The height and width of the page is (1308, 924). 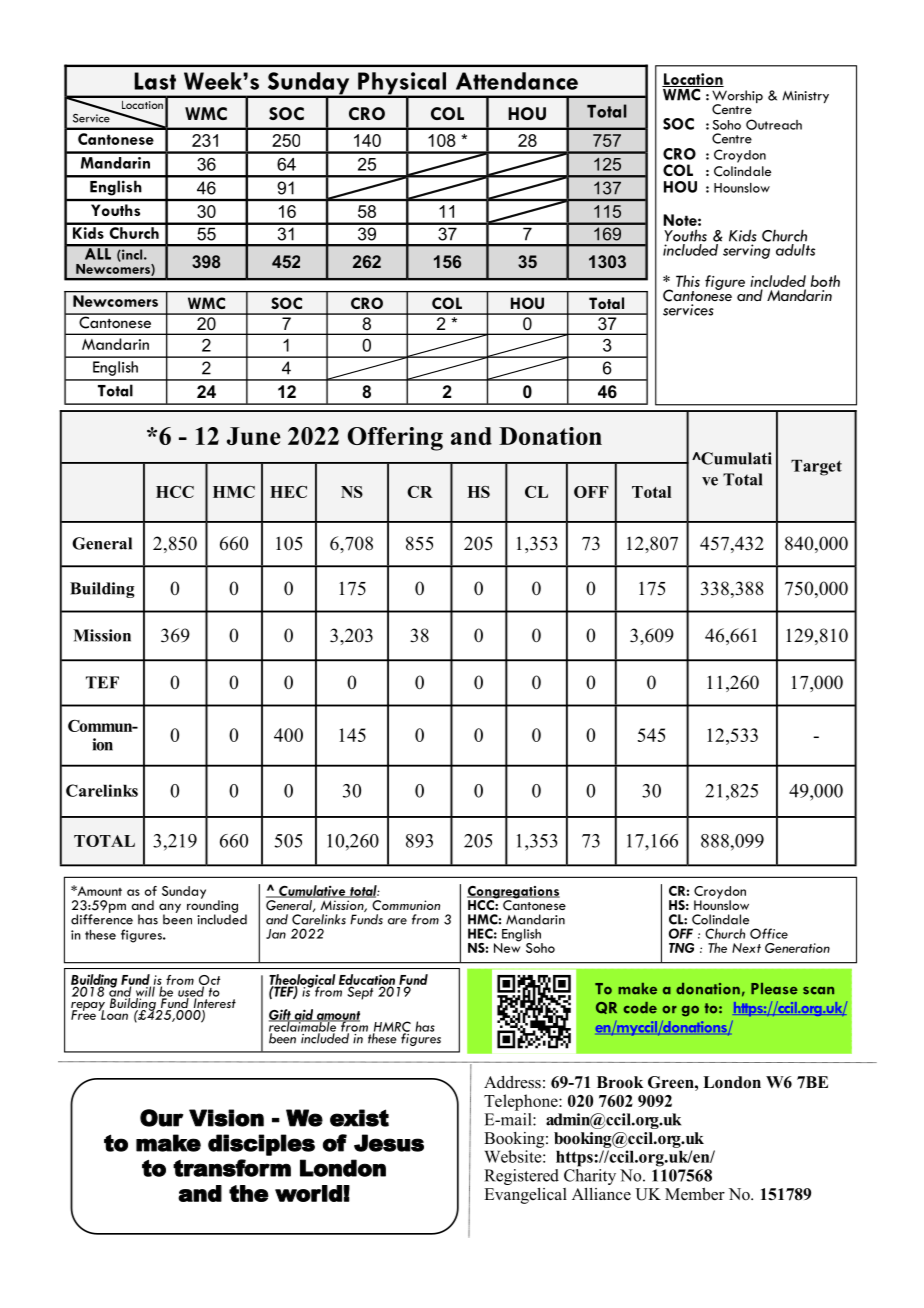 I want to click on Attendance, so click(x=517, y=81).
